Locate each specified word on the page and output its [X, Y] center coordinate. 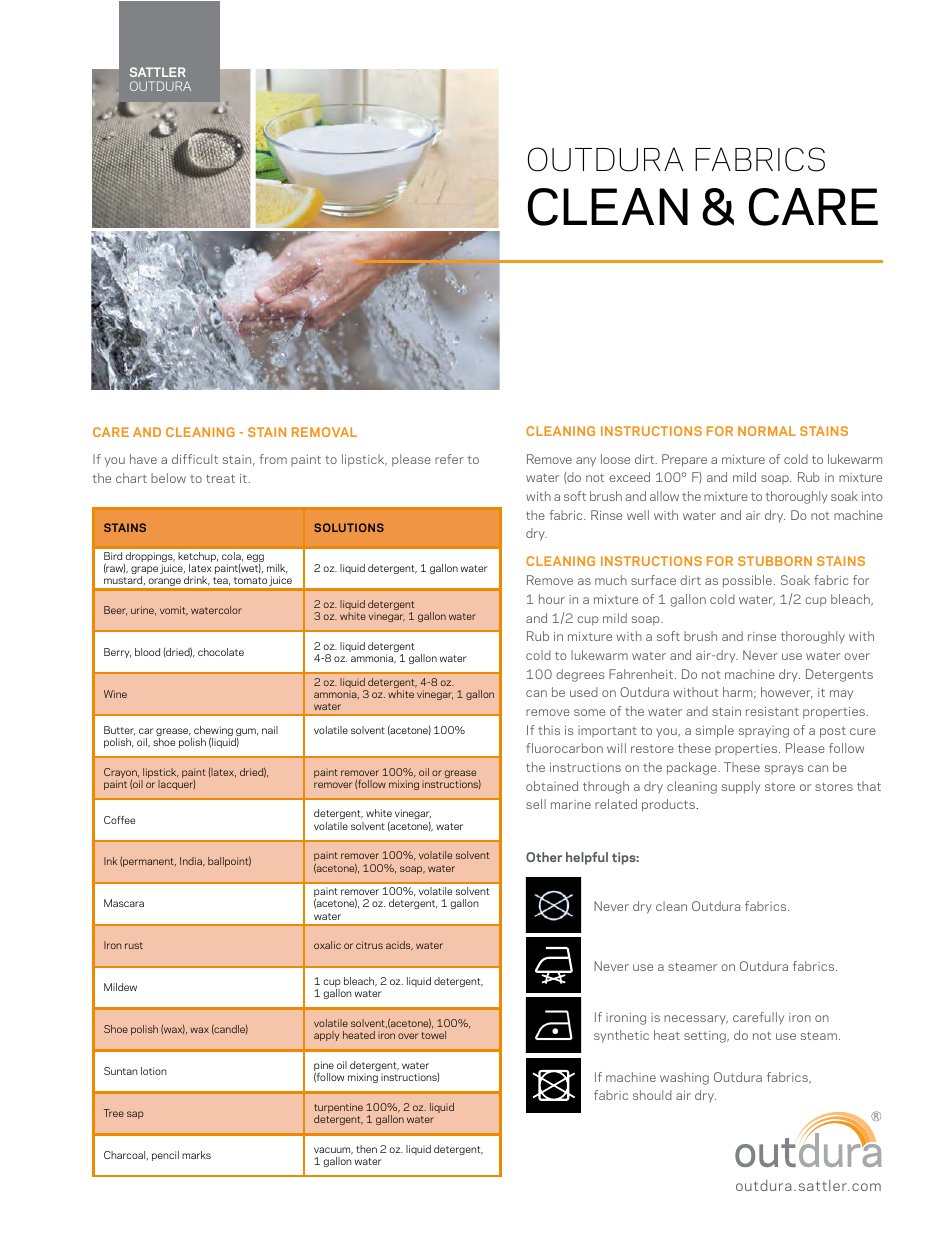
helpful [587, 858]
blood [147, 652]
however [787, 693]
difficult [195, 459]
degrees [580, 675]
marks [196, 1155]
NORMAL [767, 431]
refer [449, 459]
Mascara [124, 903]
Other [544, 857]
